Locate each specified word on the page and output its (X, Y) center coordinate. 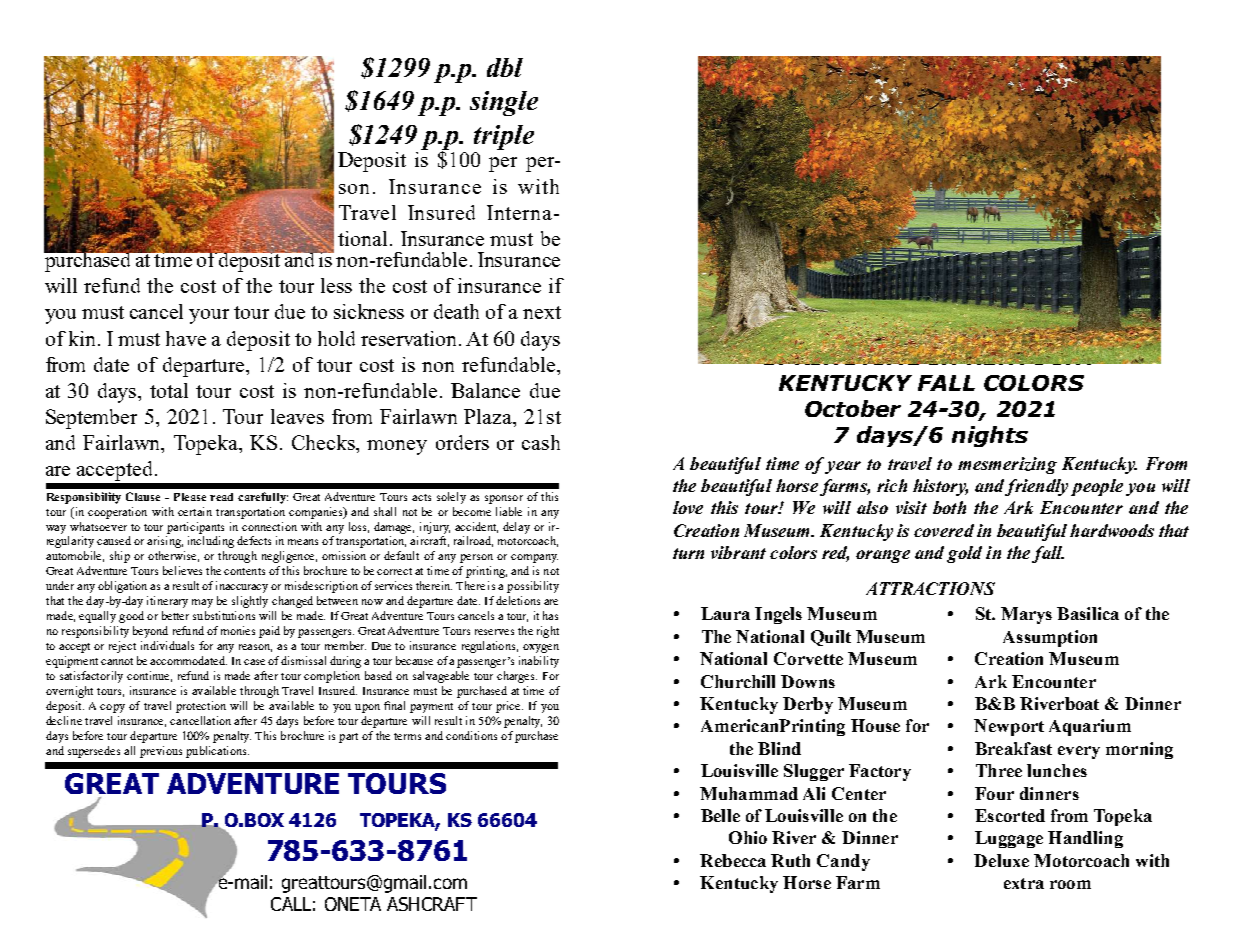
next (542, 312)
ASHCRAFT (432, 904)
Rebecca (733, 860)
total (169, 390)
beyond (150, 632)
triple (504, 137)
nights (990, 436)
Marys (1026, 615)
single (504, 103)
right (548, 632)
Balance (485, 390)
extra (1024, 883)
